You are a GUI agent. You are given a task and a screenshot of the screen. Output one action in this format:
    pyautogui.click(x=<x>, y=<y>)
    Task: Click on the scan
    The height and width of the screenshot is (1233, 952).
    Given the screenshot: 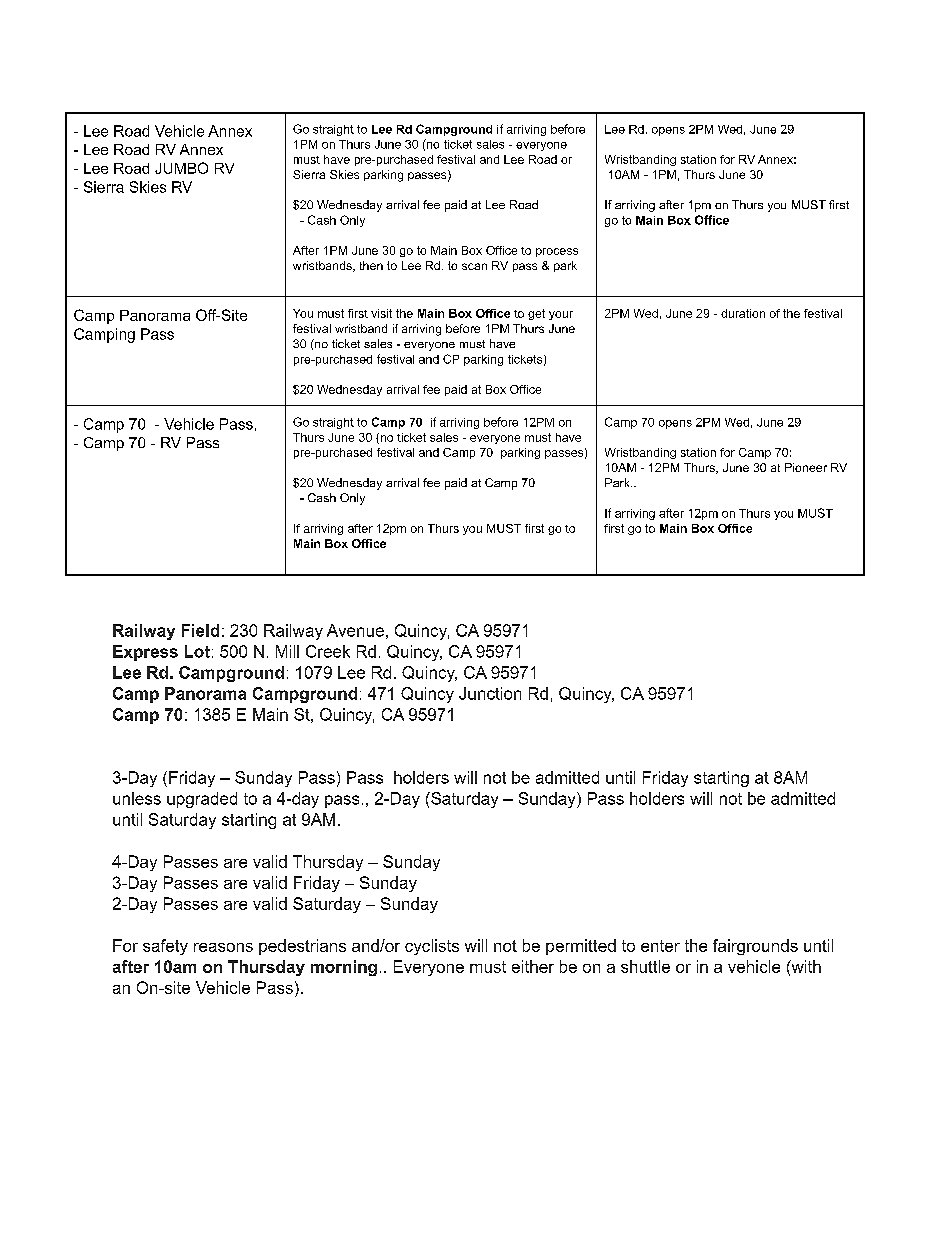 What is the action you would take?
    pyautogui.click(x=474, y=266)
